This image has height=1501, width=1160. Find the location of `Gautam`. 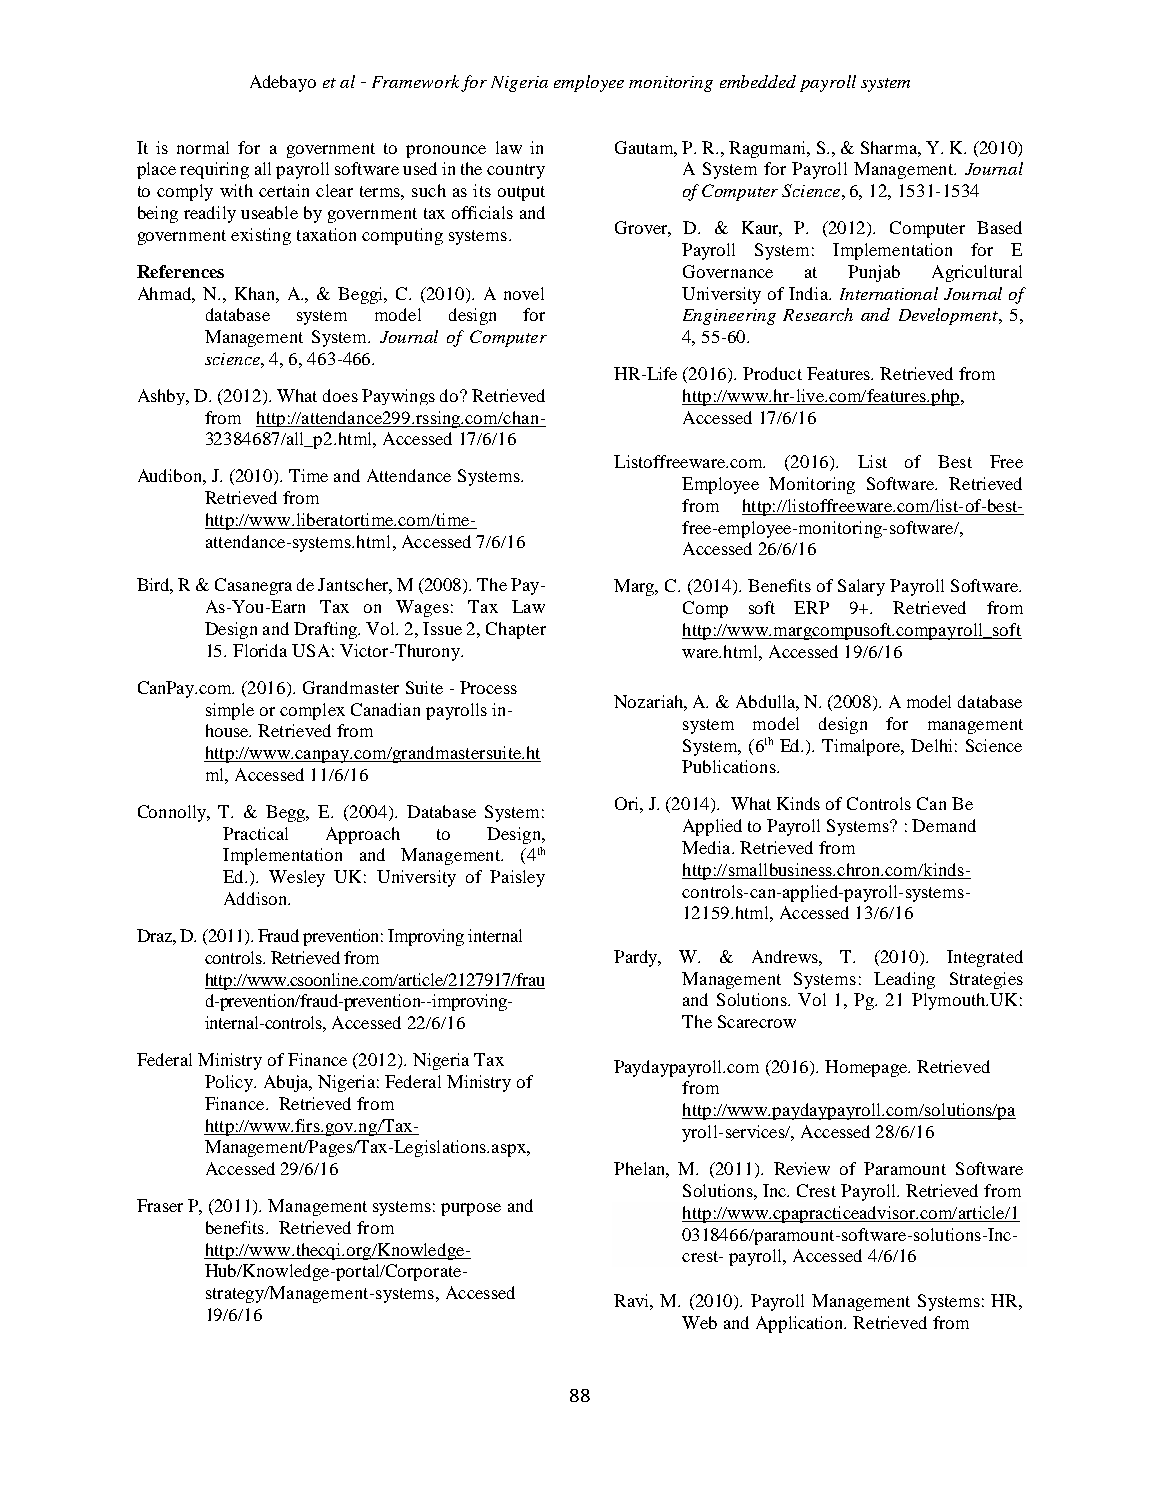

Gautam is located at coordinates (646, 148).
